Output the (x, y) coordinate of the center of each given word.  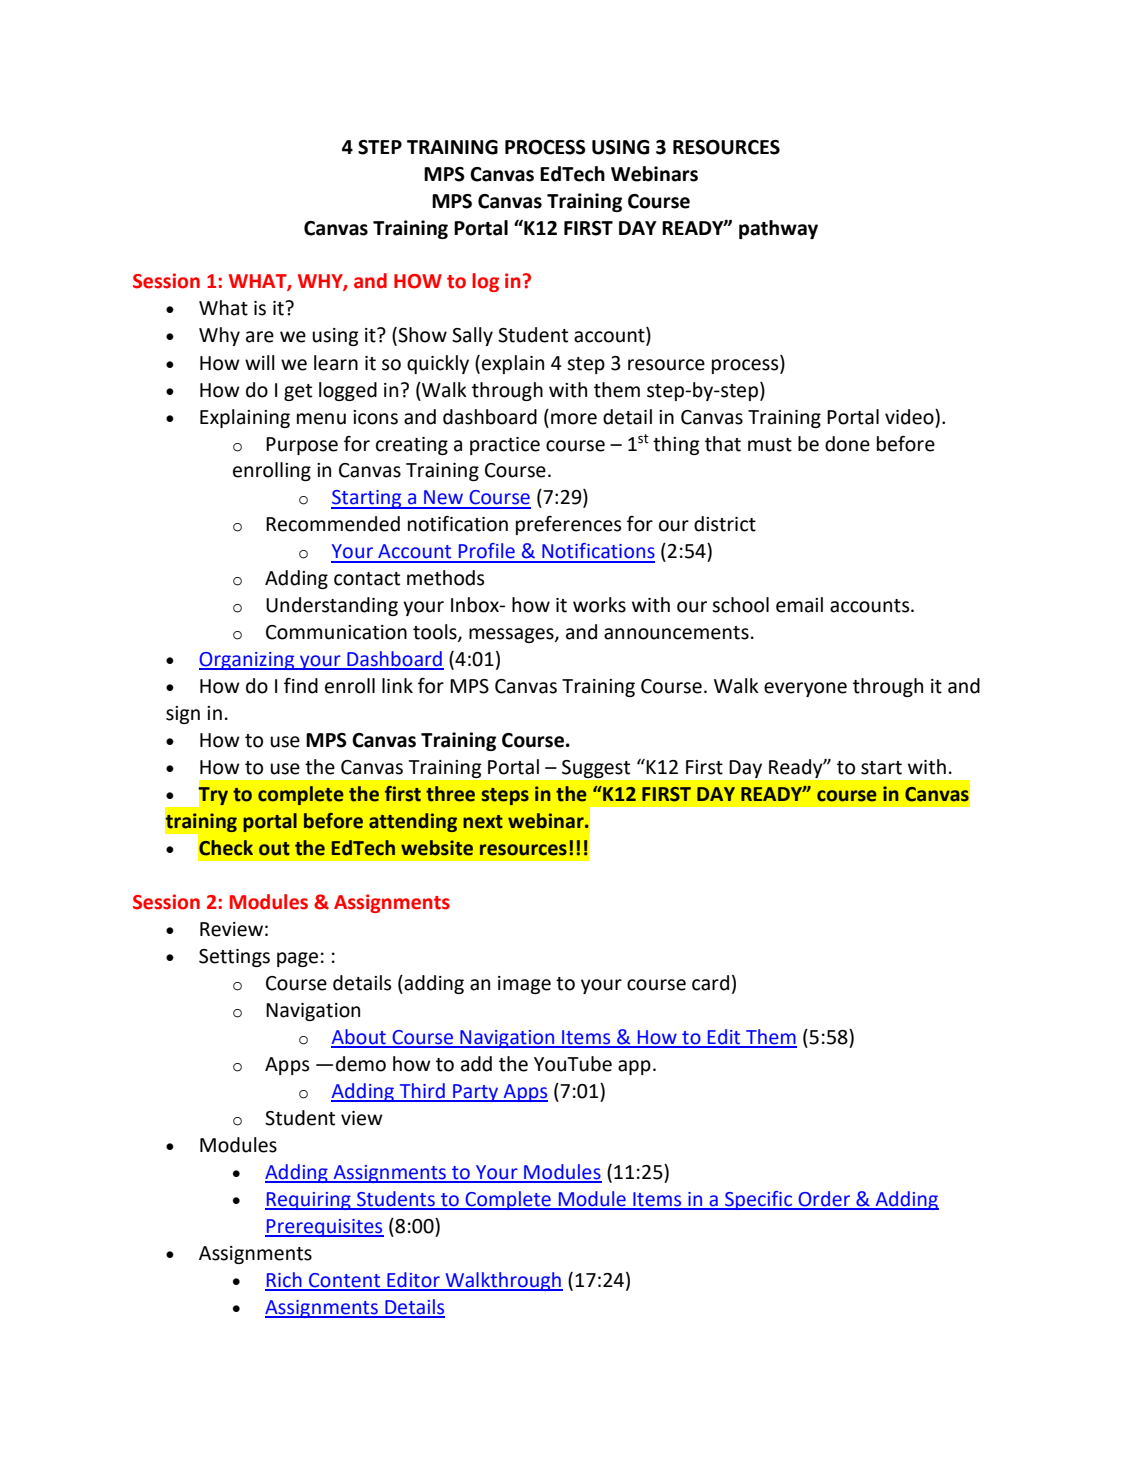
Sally (472, 336)
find (301, 686)
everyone (805, 689)
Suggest (596, 769)
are (260, 337)
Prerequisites (324, 1228)
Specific (758, 1200)
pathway (778, 229)
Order (824, 1200)
